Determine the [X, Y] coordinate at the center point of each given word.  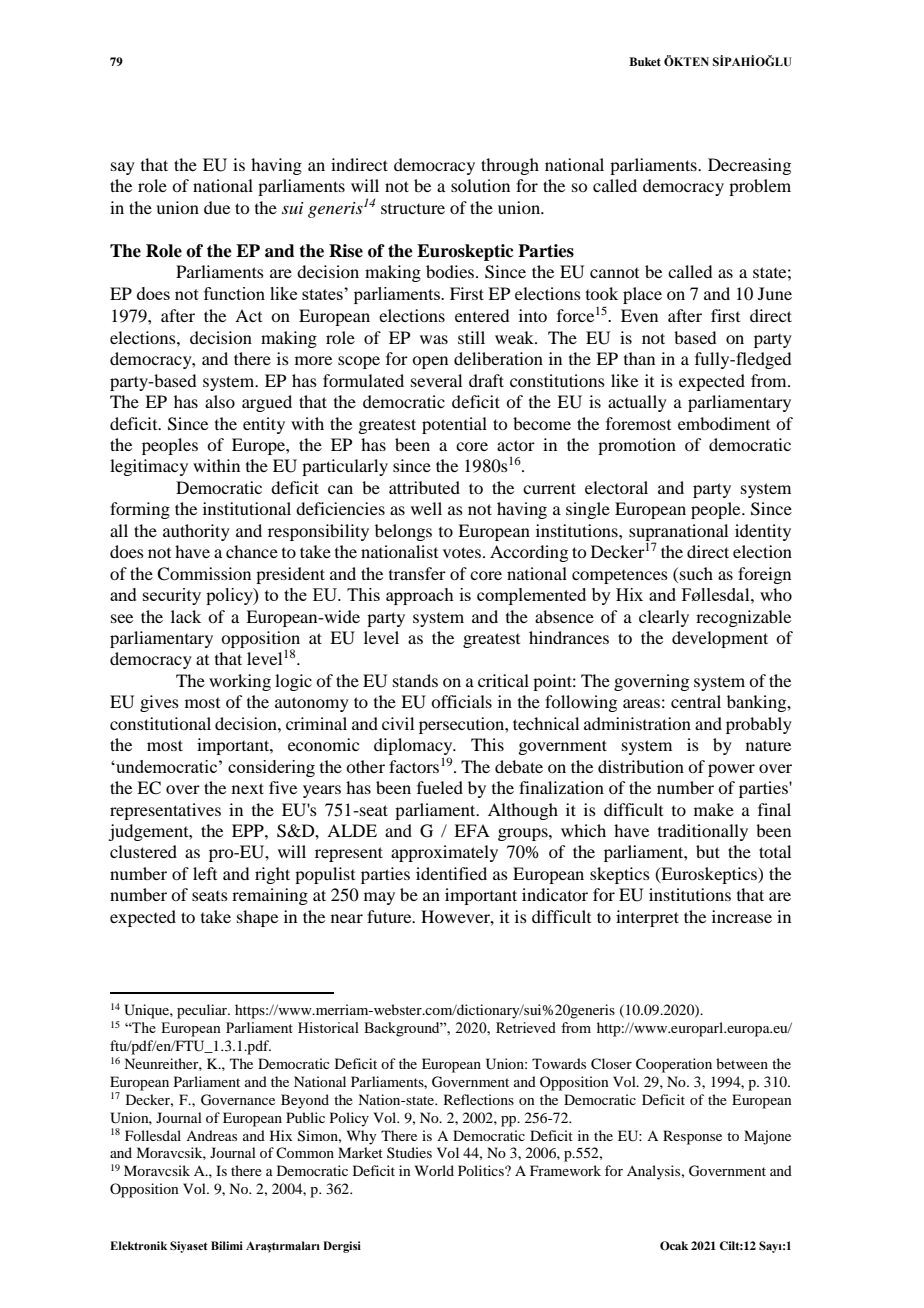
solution [480, 185]
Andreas [211, 1135]
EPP [249, 830]
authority [196, 532]
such [696, 573]
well [426, 508]
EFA [472, 830]
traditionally [703, 832]
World [434, 1170]
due [217, 207]
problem [760, 187]
